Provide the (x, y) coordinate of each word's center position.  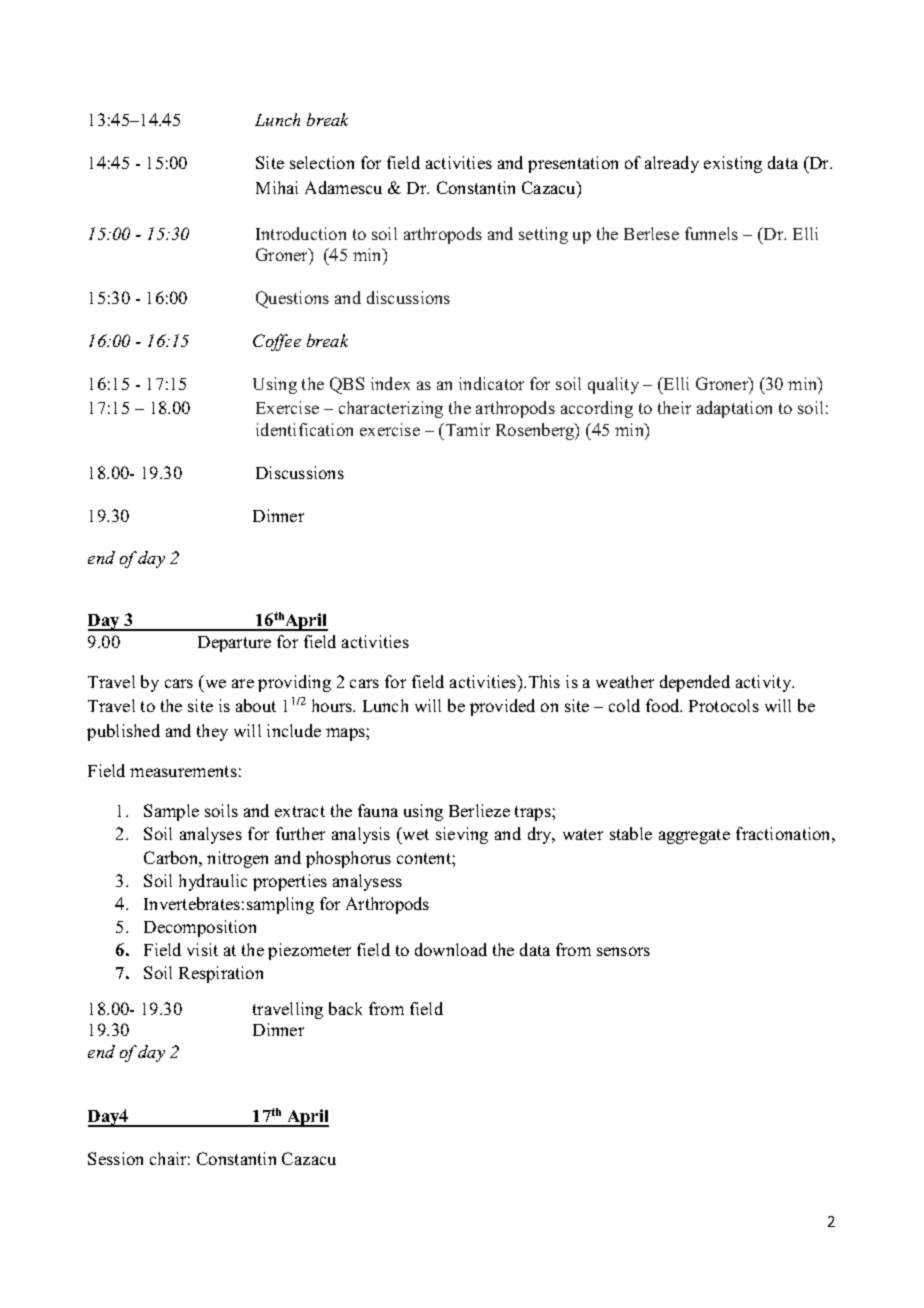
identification (304, 429)
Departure (234, 644)
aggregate (694, 836)
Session (115, 1158)
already (672, 164)
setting (543, 235)
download (451, 949)
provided (502, 707)
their (674, 407)
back (345, 1008)
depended (695, 683)
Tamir (466, 429)
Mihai (277, 187)
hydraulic (213, 882)
